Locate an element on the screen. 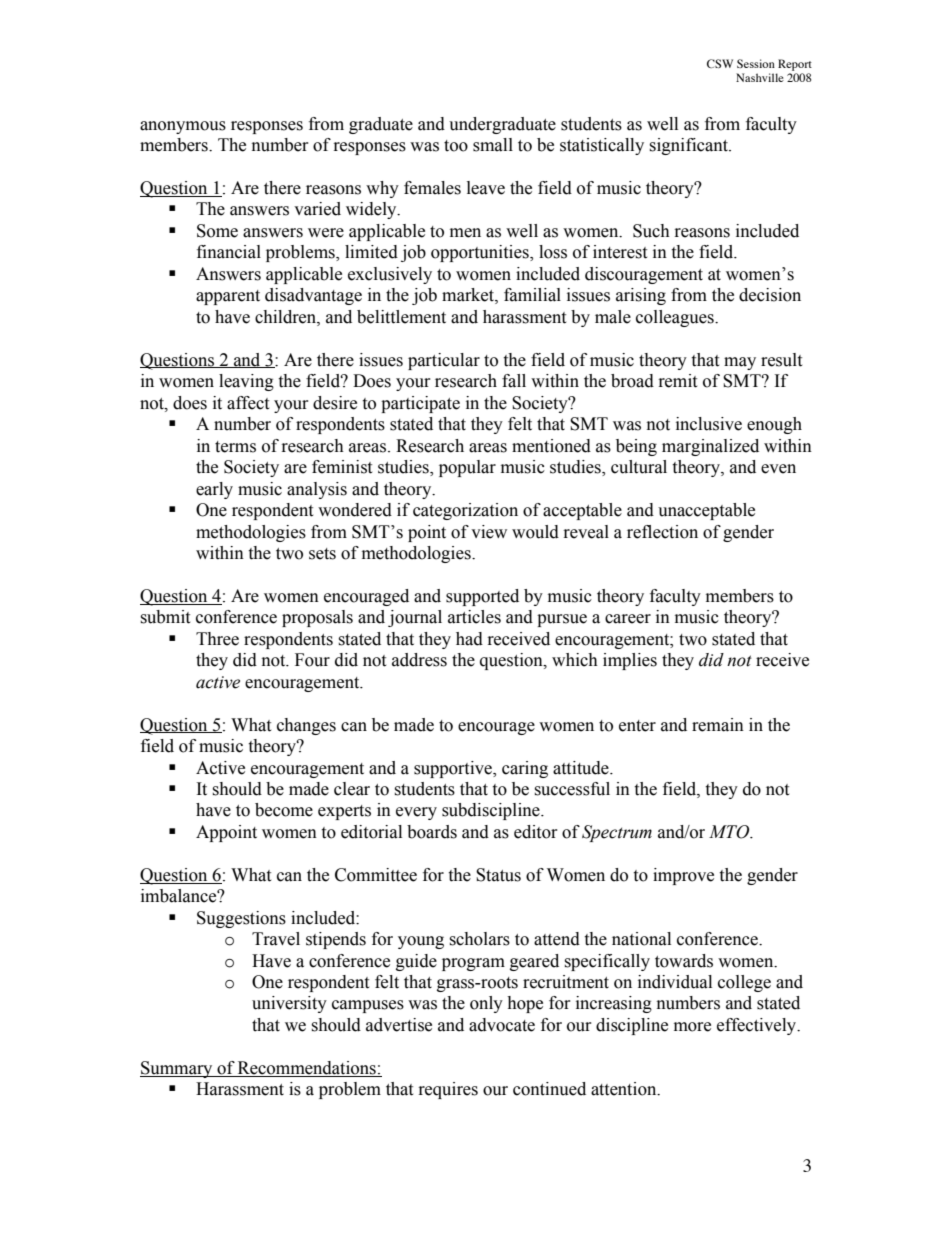  Three is located at coordinates (217, 639).
